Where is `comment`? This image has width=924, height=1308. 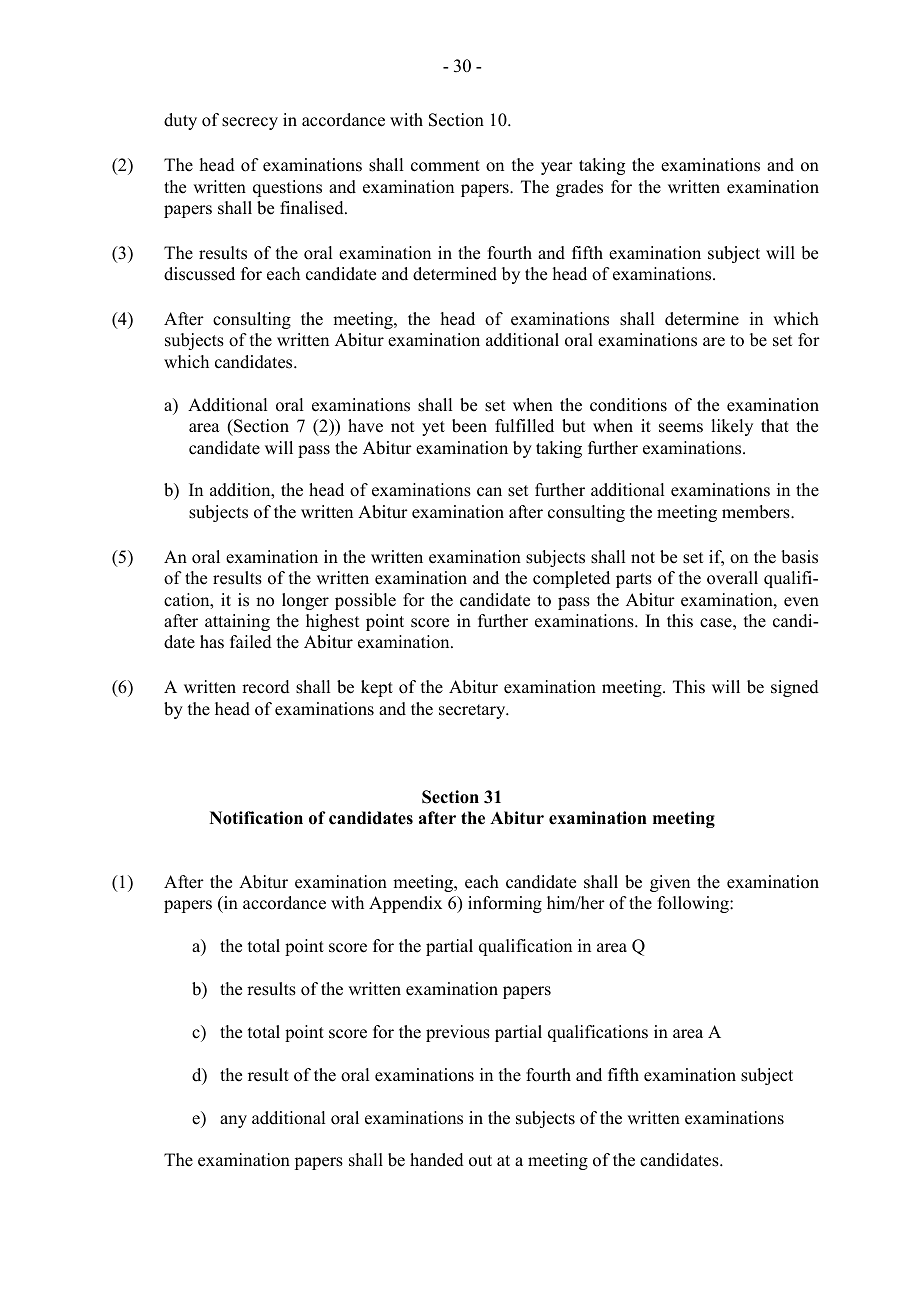 comment is located at coordinates (445, 166).
